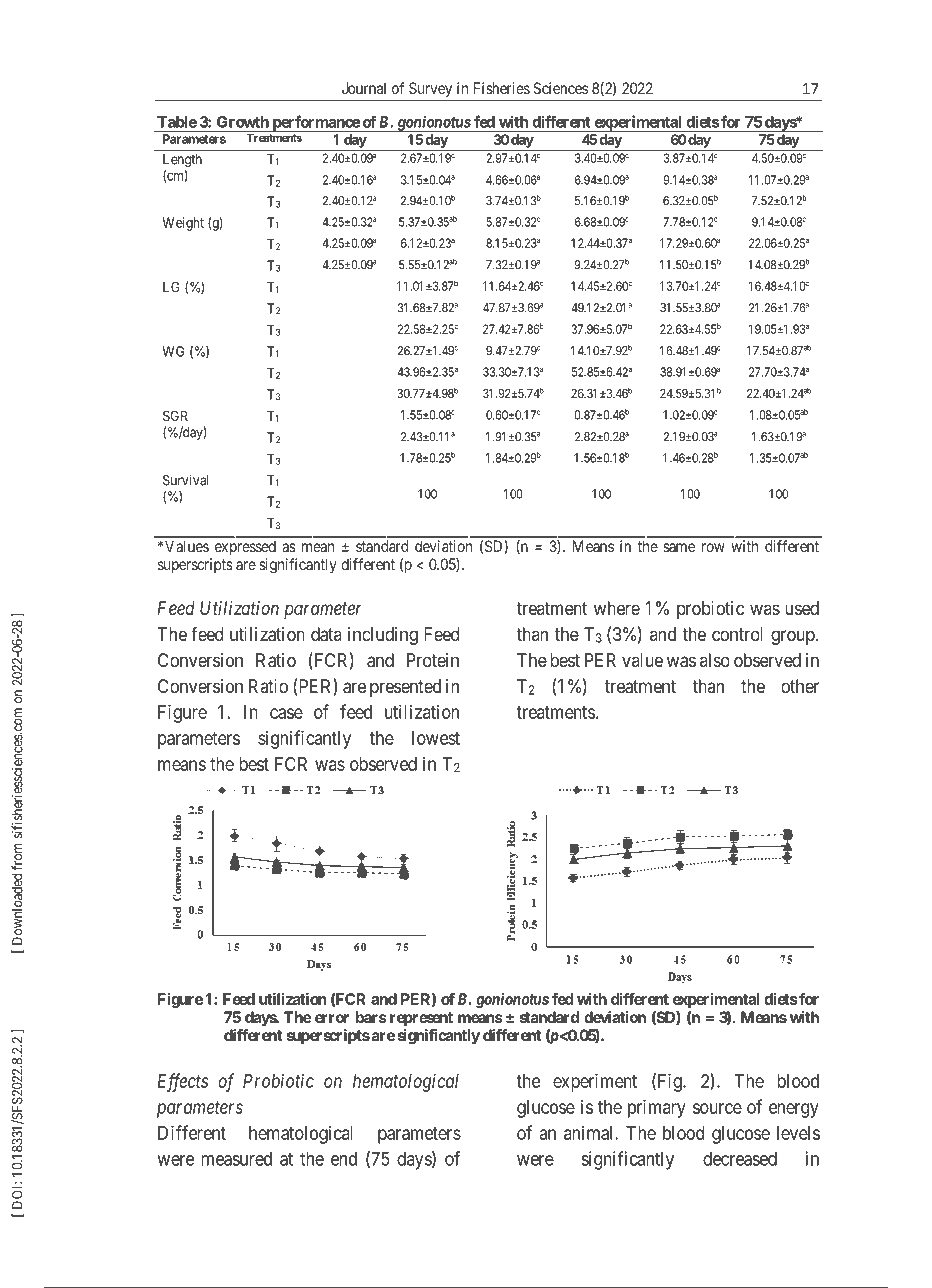 The image size is (932, 1288). I want to click on source, so click(717, 1108).
